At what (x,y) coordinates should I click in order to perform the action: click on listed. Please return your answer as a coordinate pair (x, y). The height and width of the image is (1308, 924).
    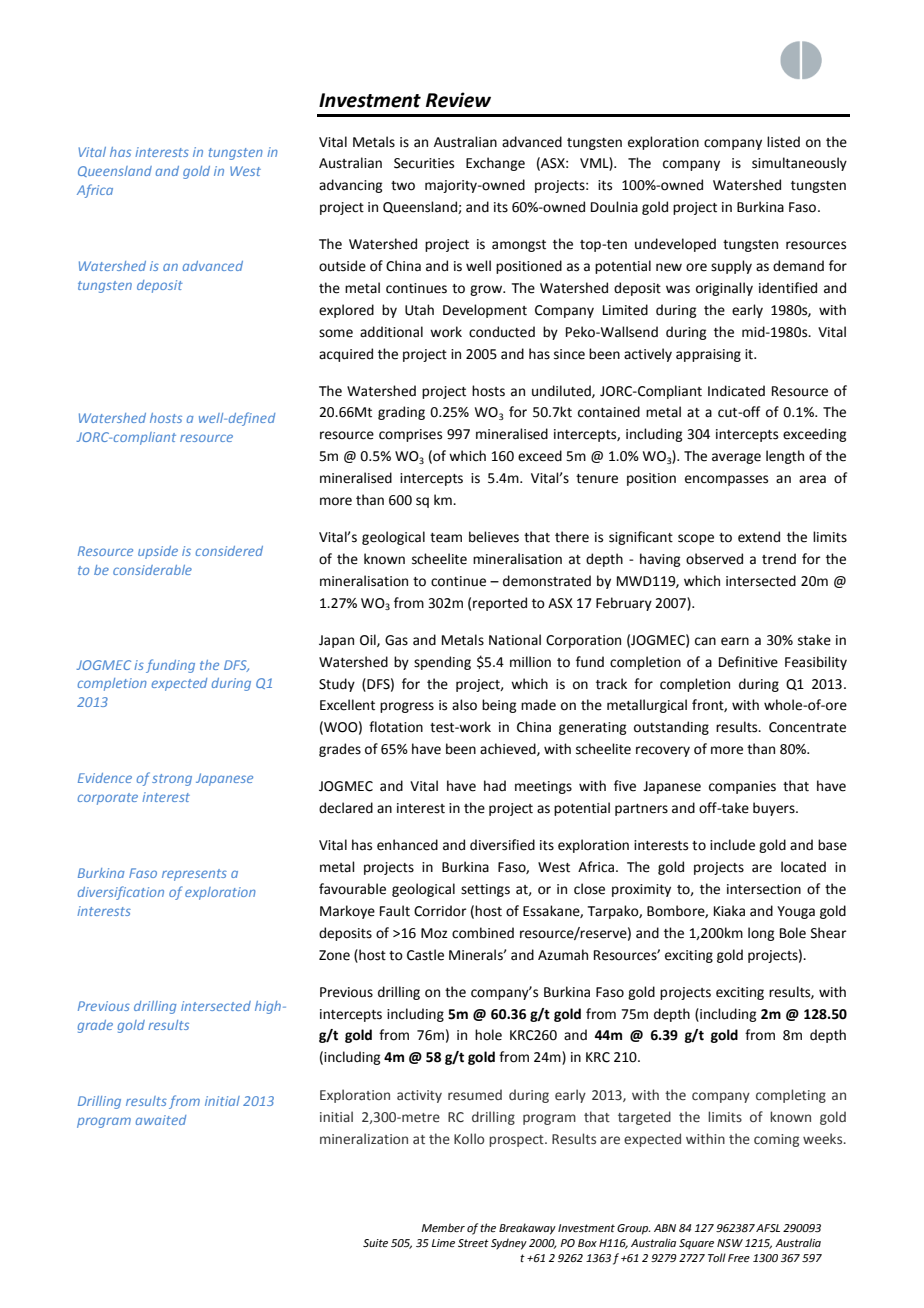
    Looking at the image, I should click on (783, 142).
